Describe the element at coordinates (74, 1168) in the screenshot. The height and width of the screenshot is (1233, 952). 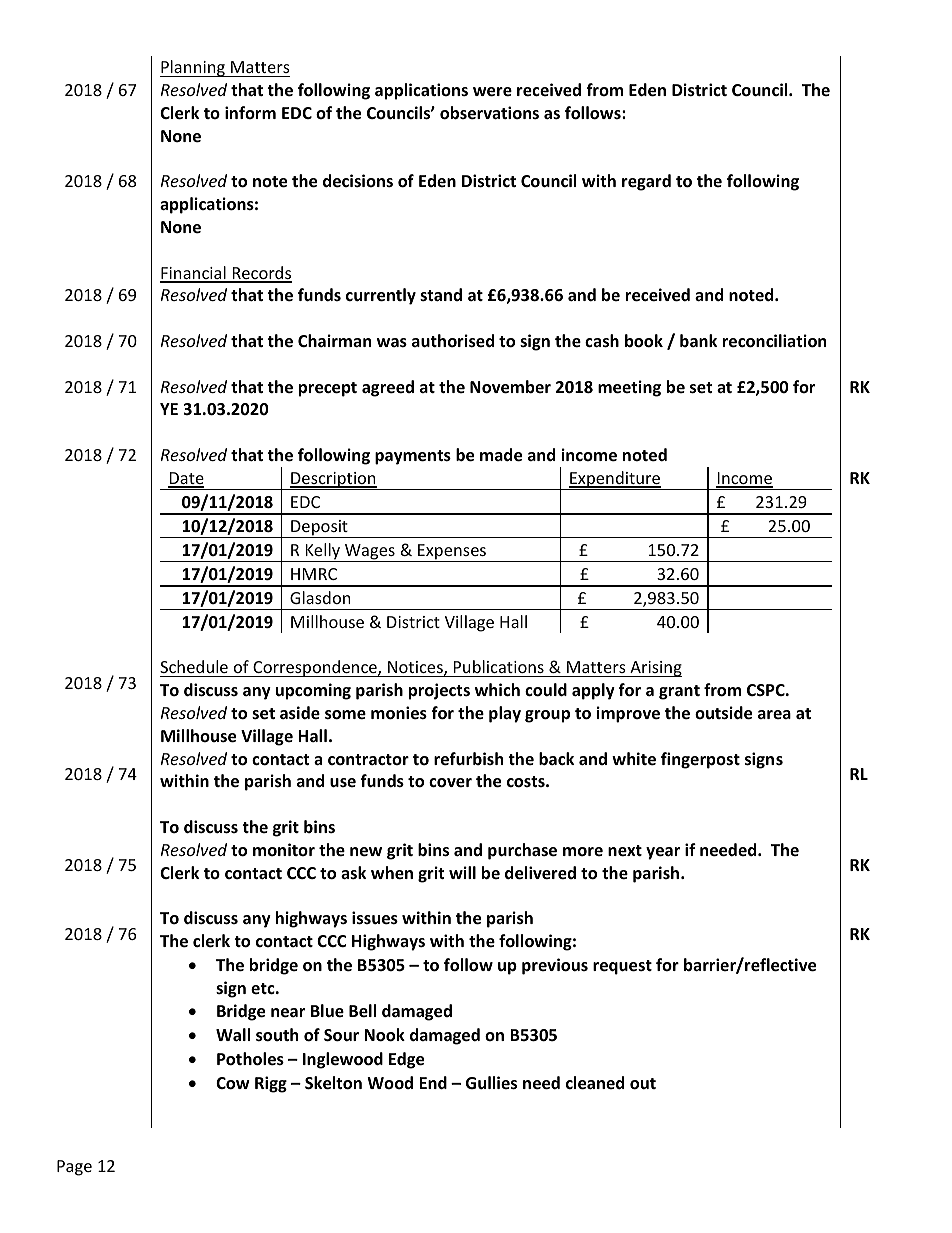
I see `Page` at that location.
